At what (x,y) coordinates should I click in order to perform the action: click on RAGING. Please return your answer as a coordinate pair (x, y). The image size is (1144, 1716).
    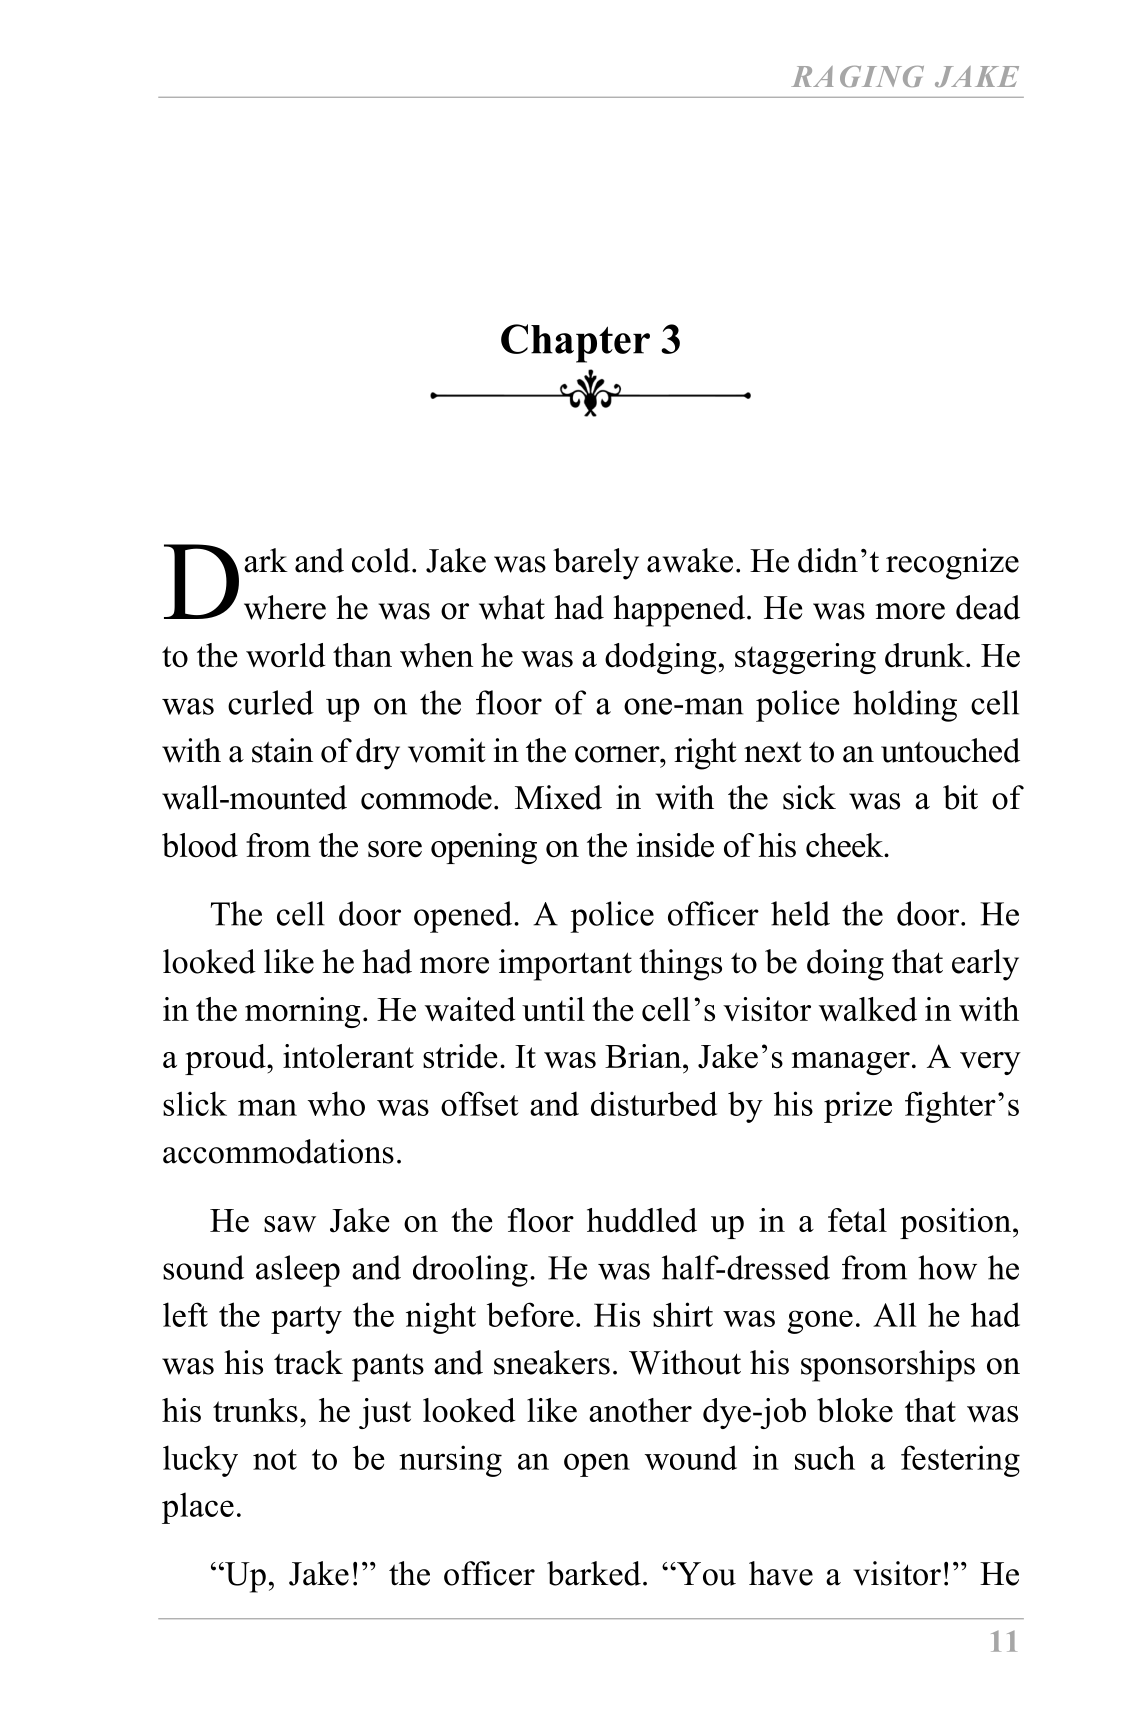
    Looking at the image, I should click on (857, 76).
